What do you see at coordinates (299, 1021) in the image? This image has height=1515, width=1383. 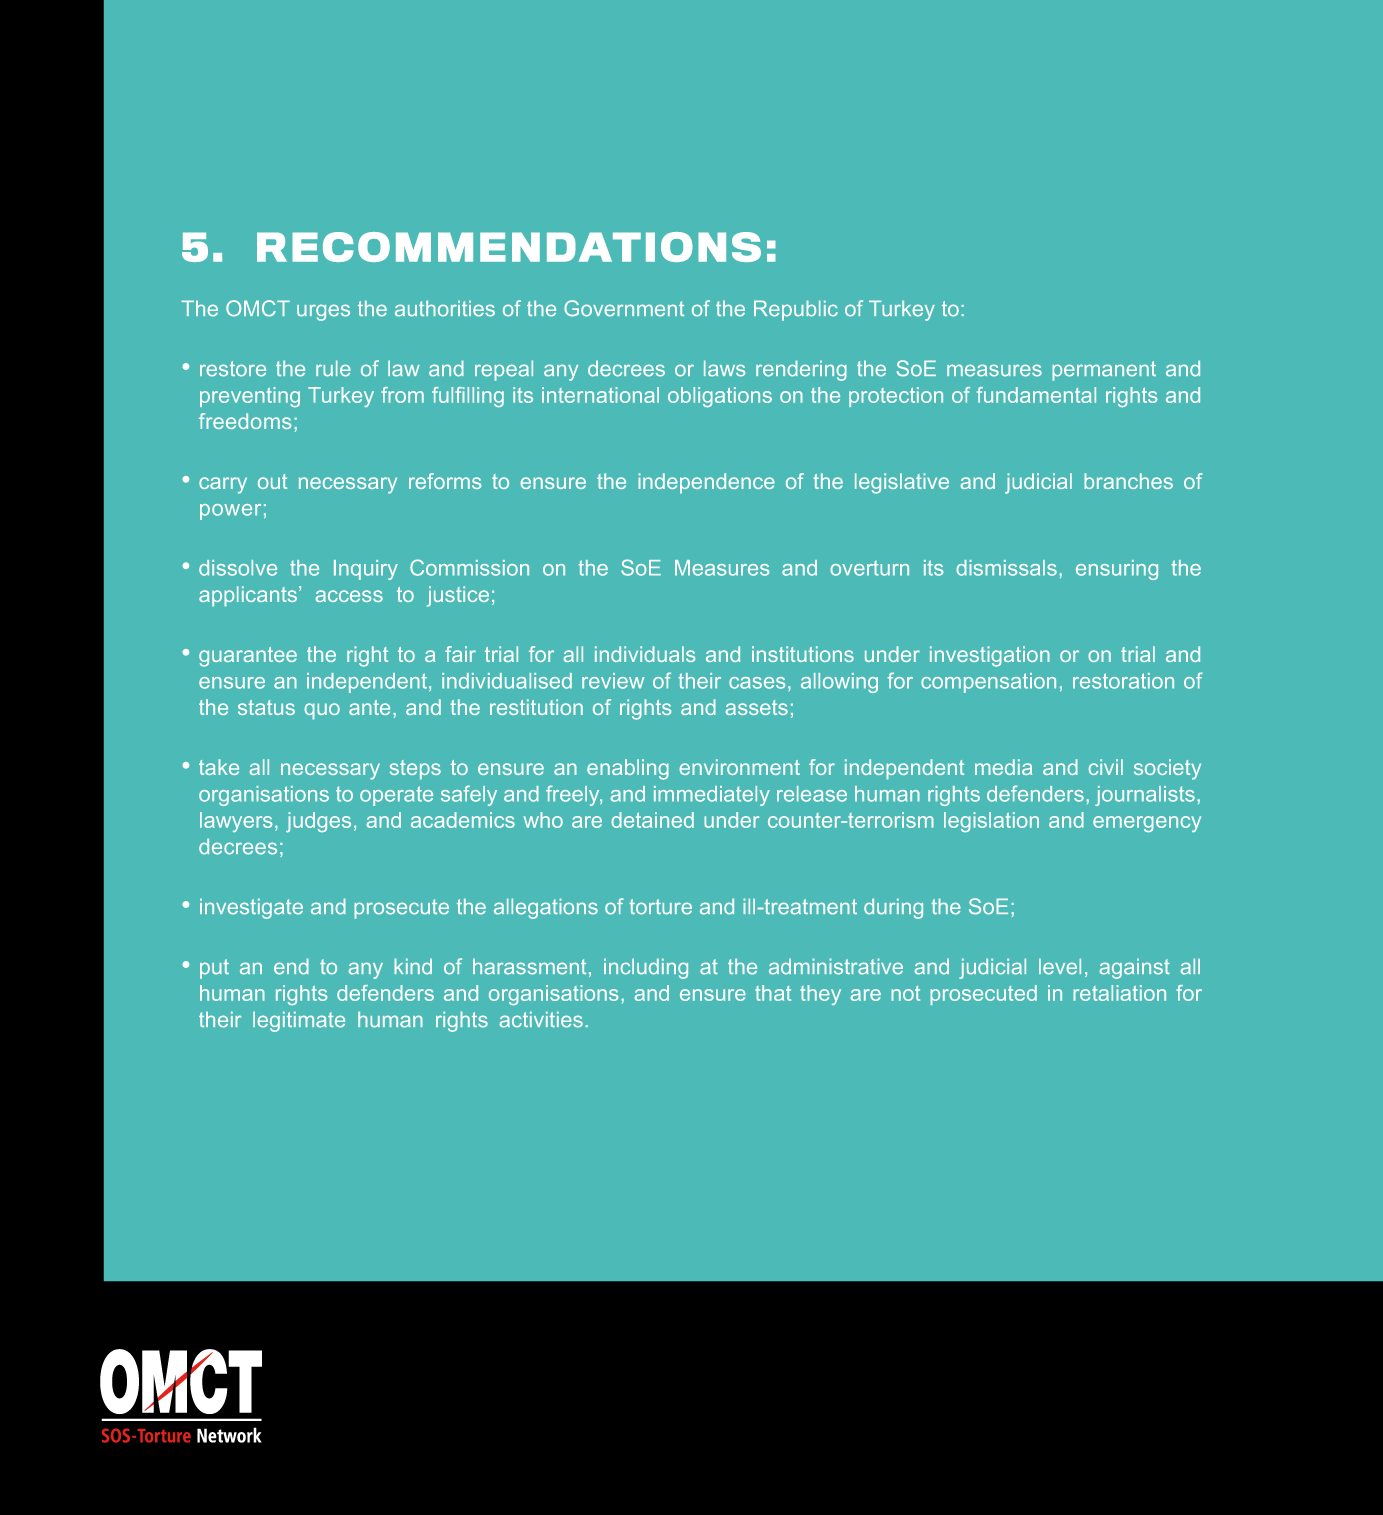 I see `legitimate` at bounding box center [299, 1021].
